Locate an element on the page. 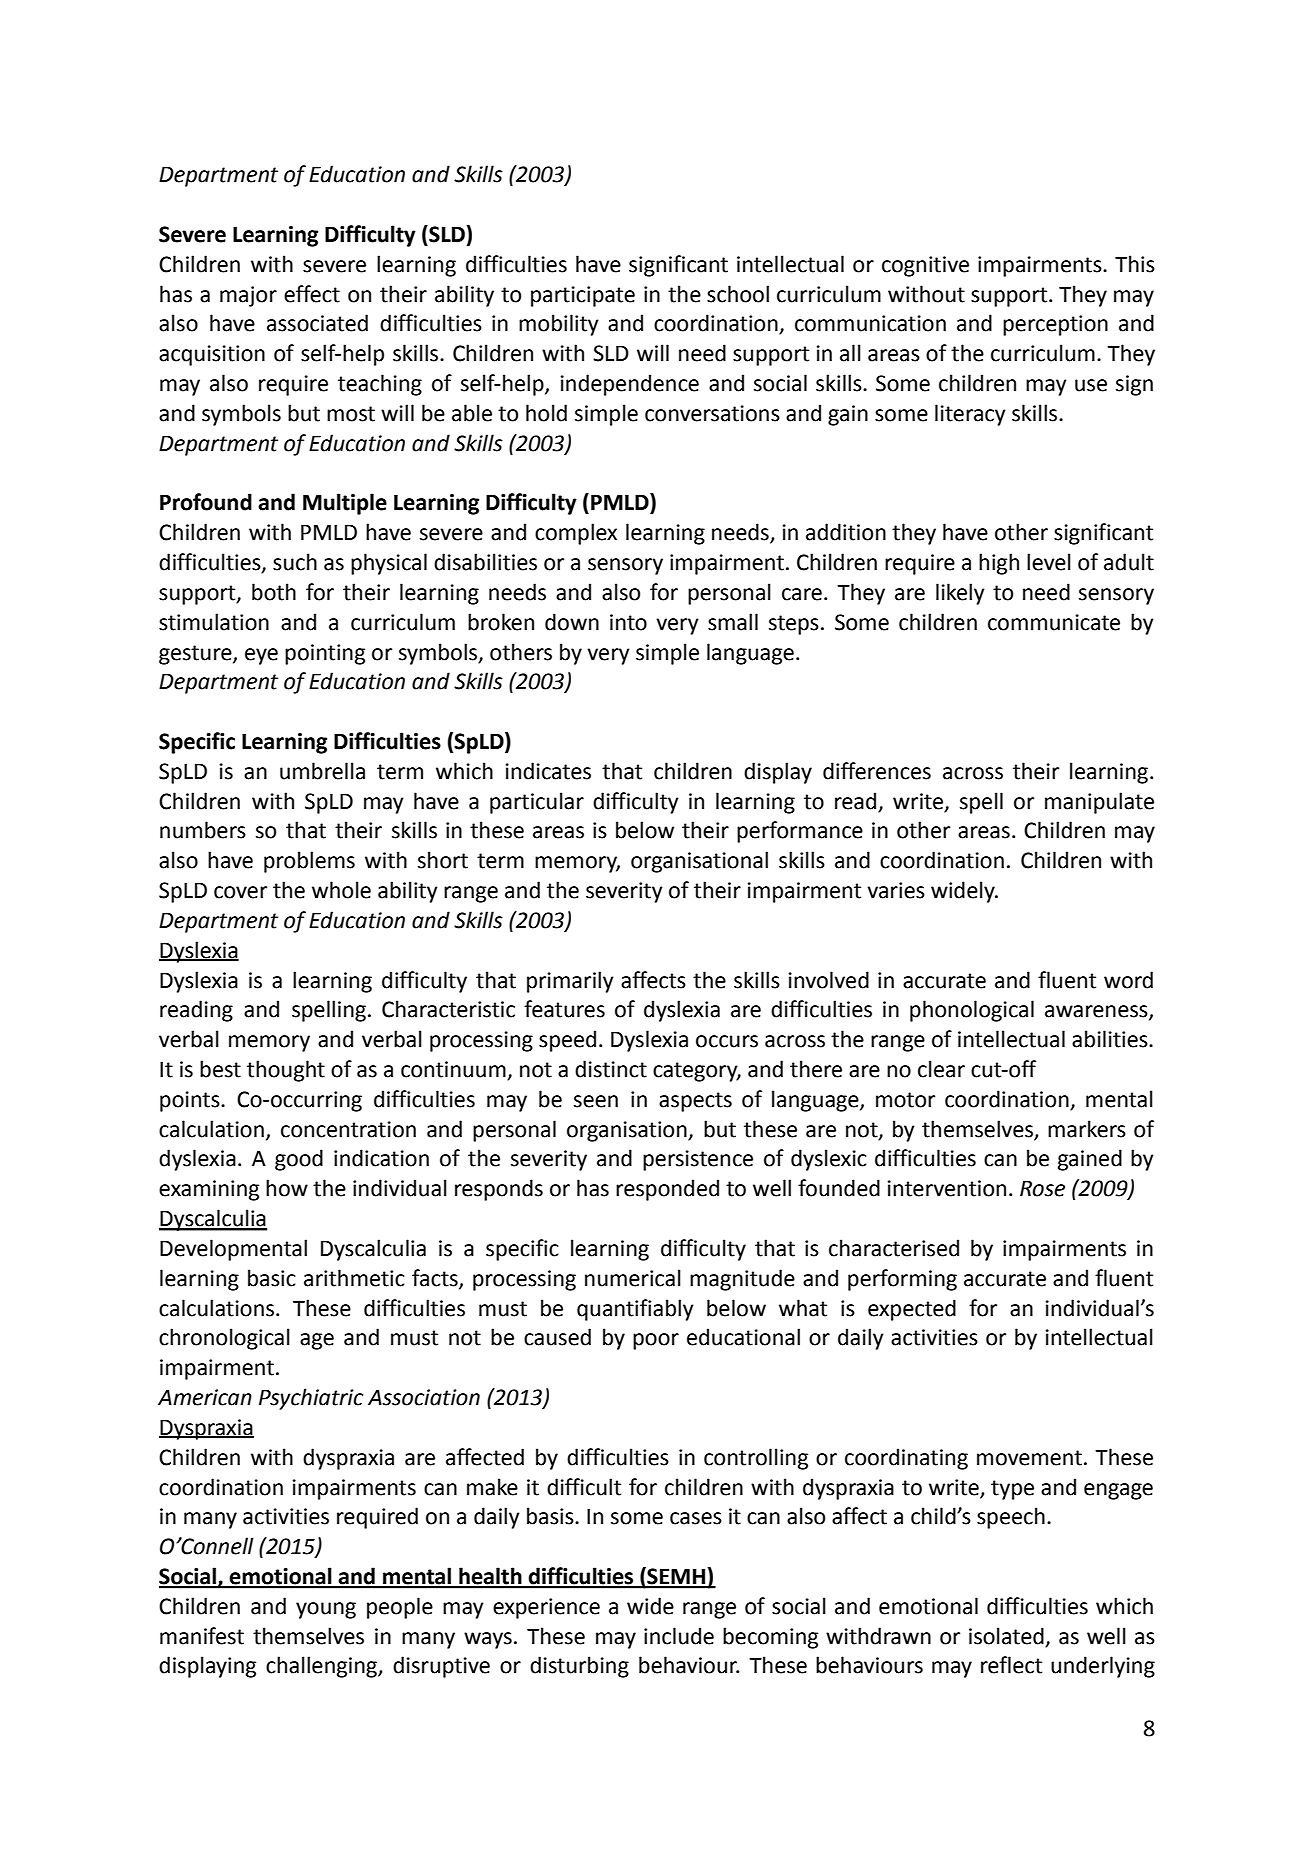 The width and height of the document is (1316, 1860). young is located at coordinates (326, 1610).
